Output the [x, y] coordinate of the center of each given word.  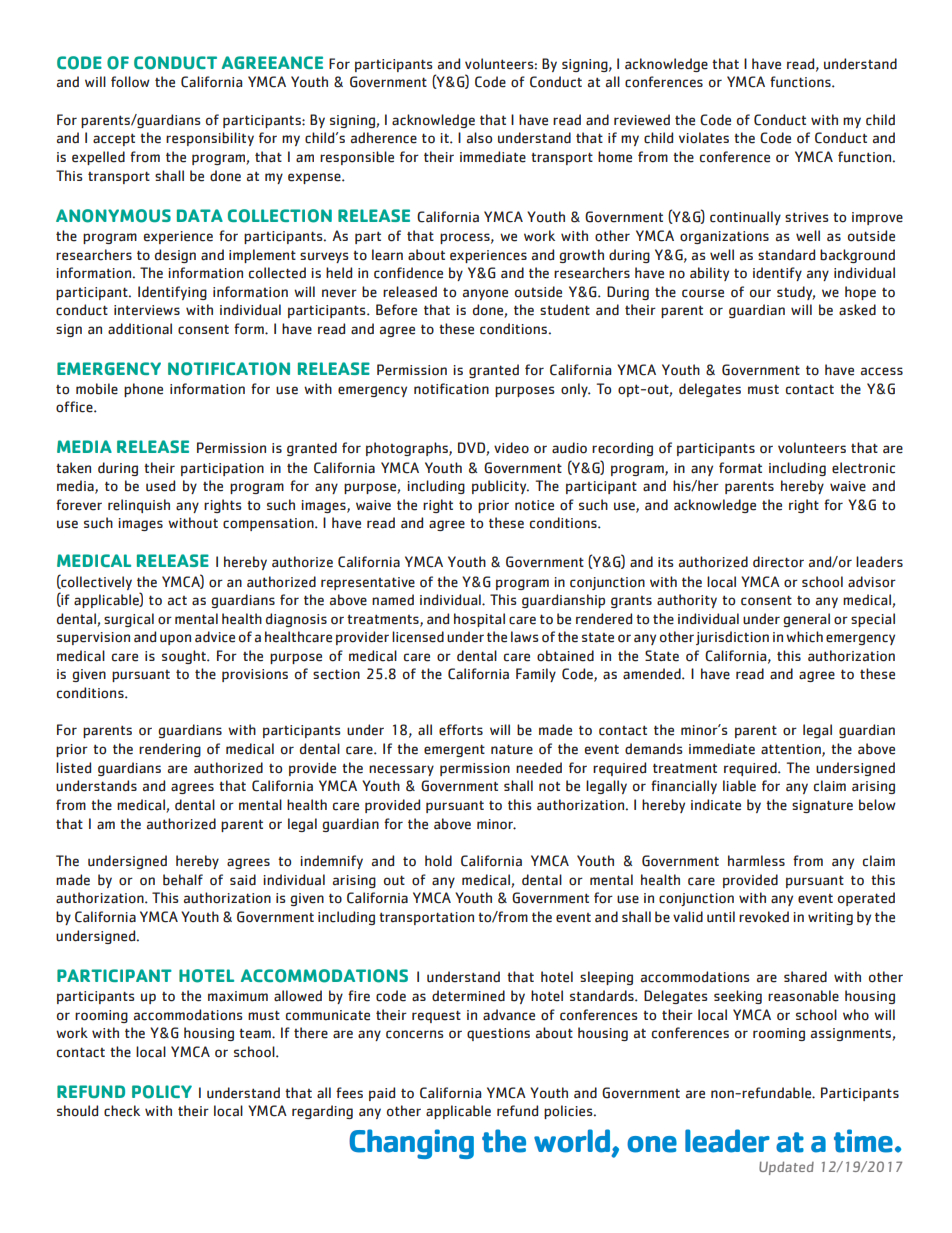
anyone [485, 294]
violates [704, 138]
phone [143, 390]
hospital [479, 620]
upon [175, 639]
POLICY [162, 1092]
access [882, 371]
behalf [183, 880]
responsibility [210, 139]
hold [438, 861]
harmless [756, 861]
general [806, 620]
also [479, 138]
